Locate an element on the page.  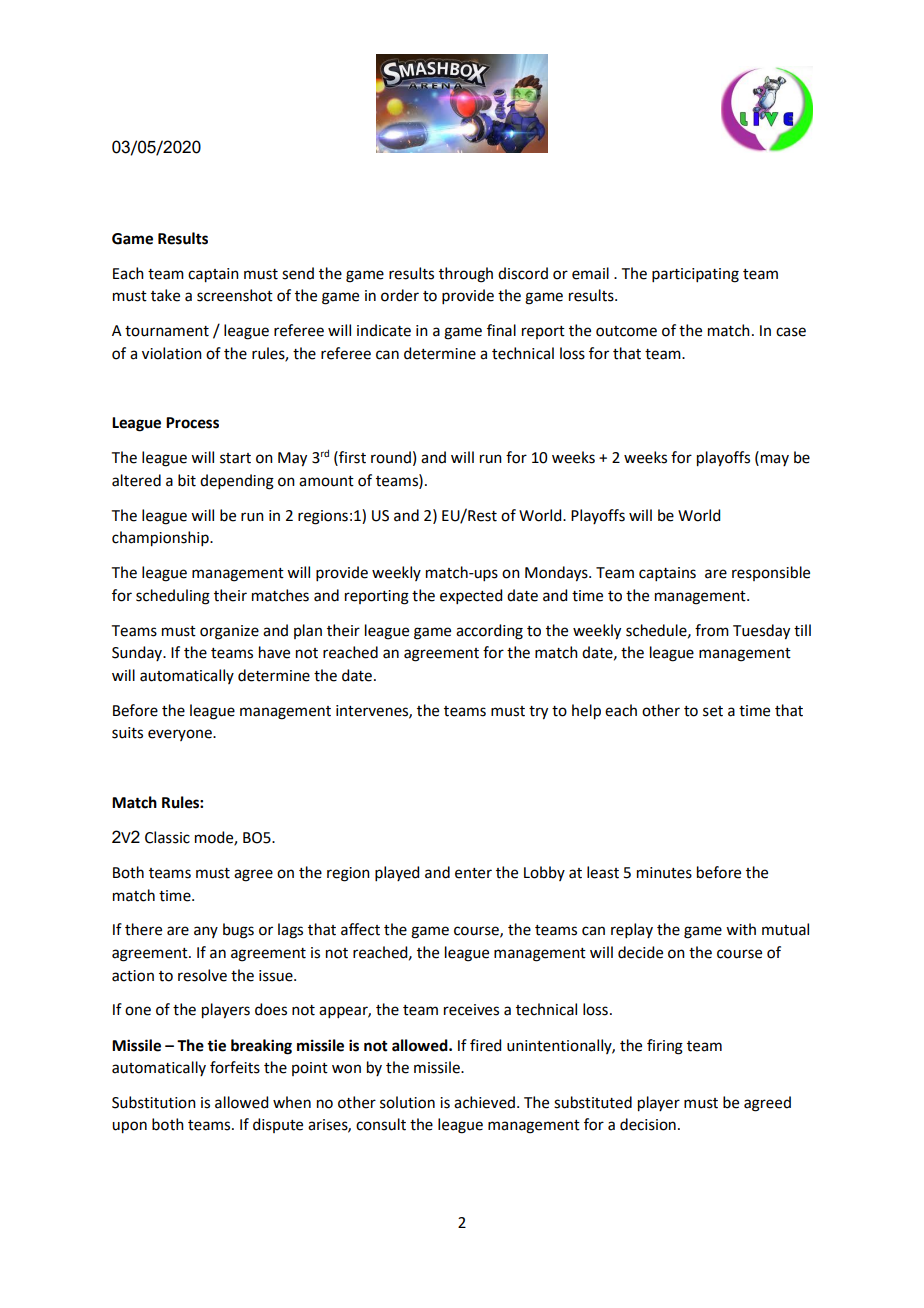
screenshot is located at coordinates (235, 295).
